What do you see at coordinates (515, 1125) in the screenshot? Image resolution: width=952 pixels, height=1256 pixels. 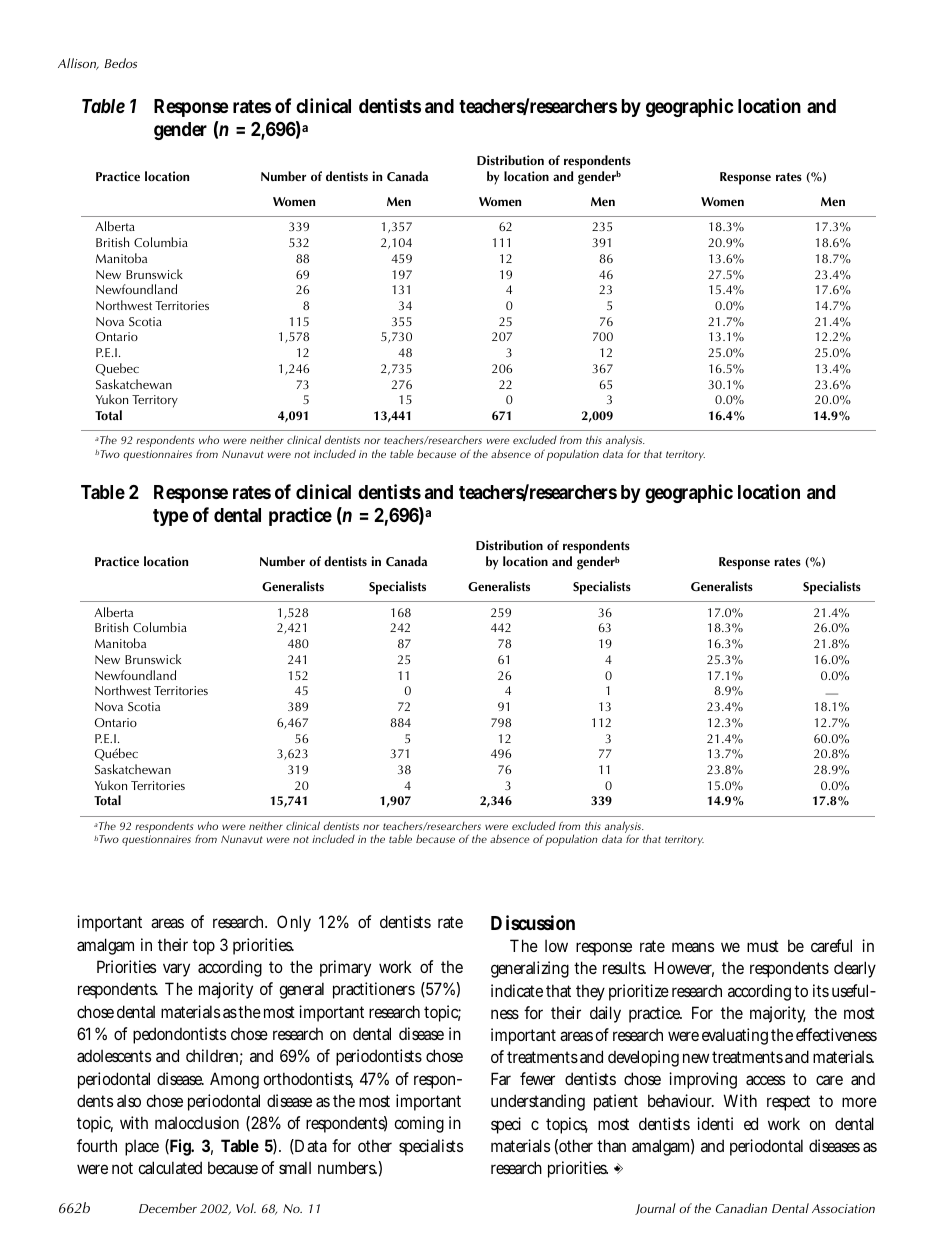 I see `specific` at bounding box center [515, 1125].
